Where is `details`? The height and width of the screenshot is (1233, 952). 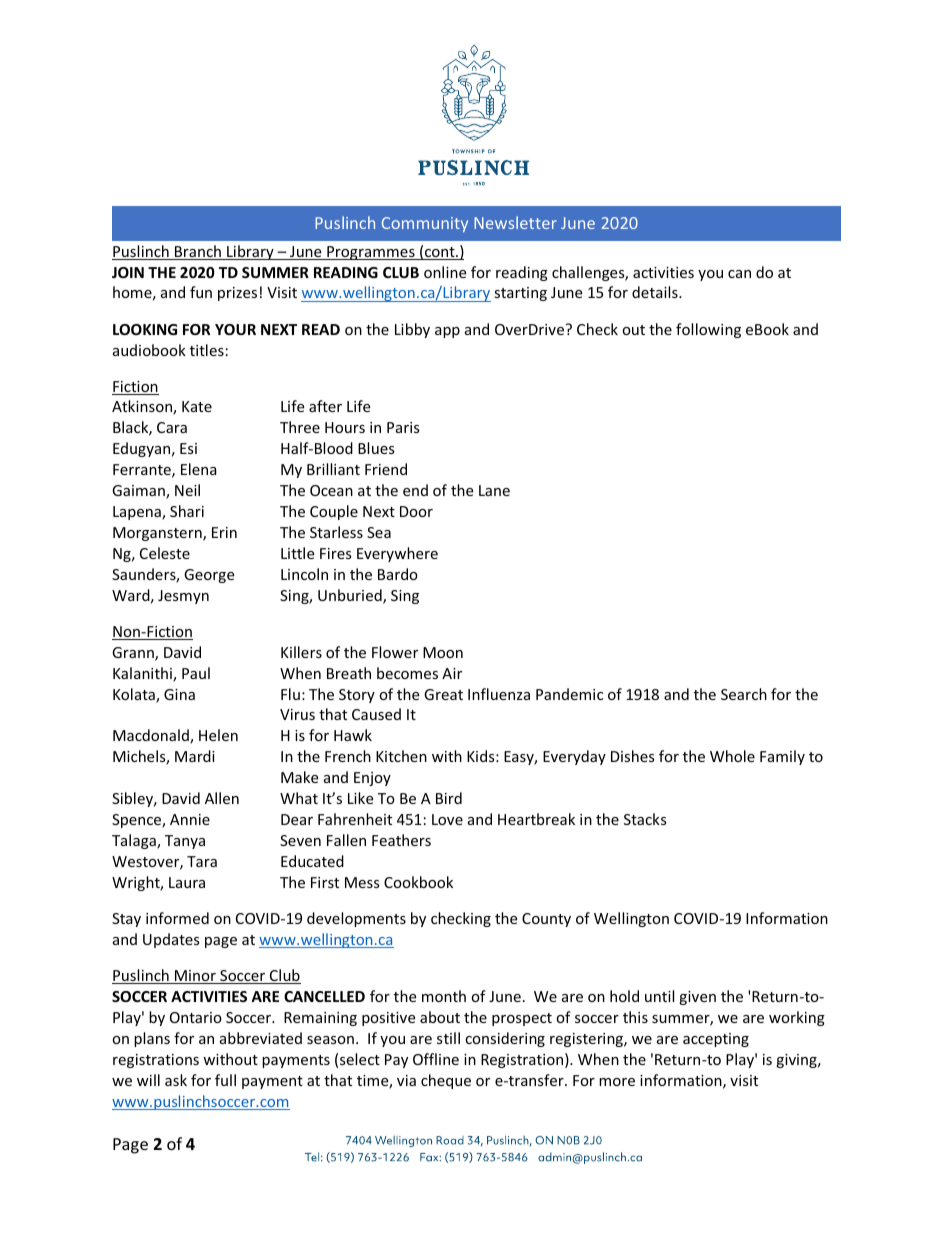
details is located at coordinates (656, 292).
